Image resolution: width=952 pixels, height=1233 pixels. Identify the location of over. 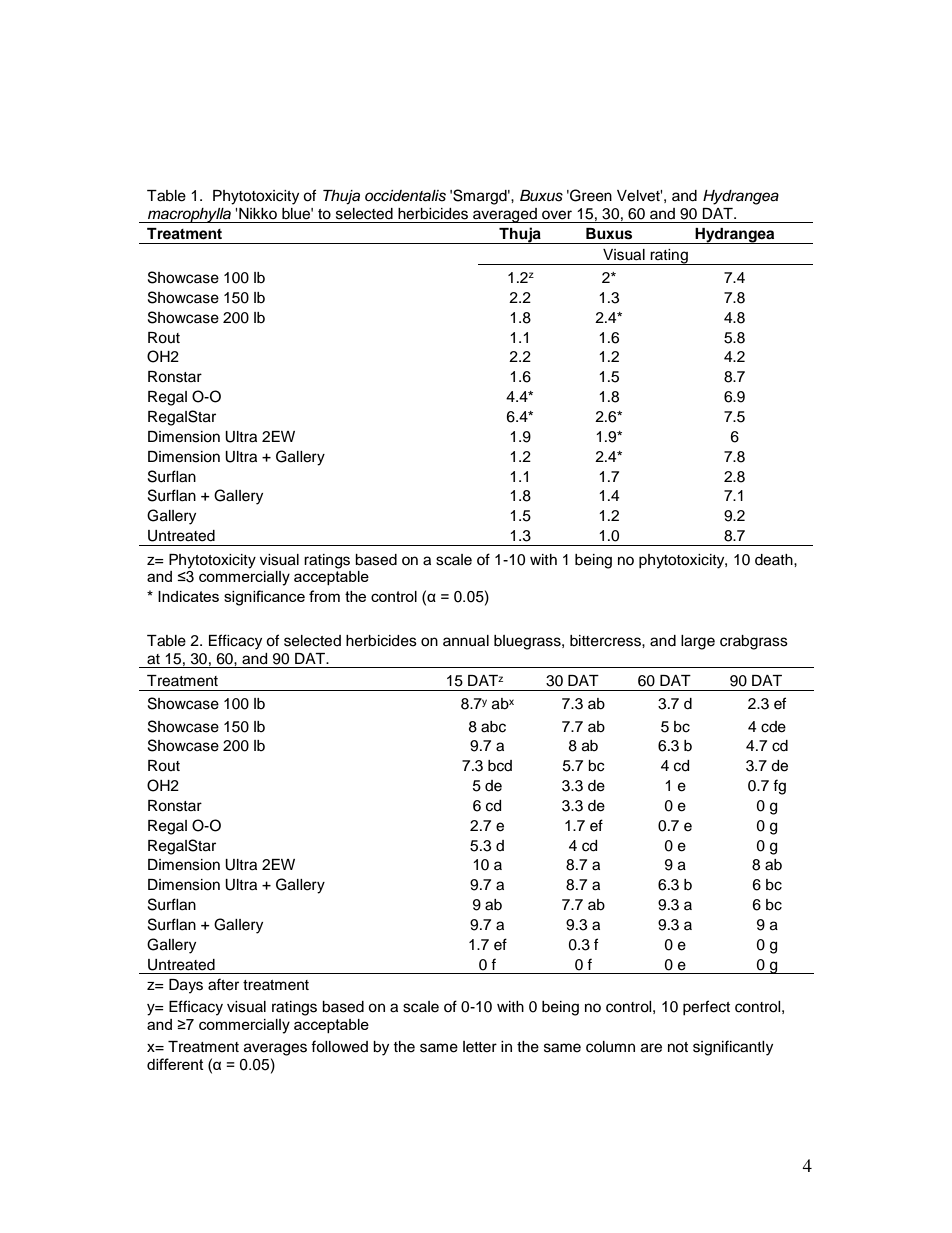
(557, 215).
